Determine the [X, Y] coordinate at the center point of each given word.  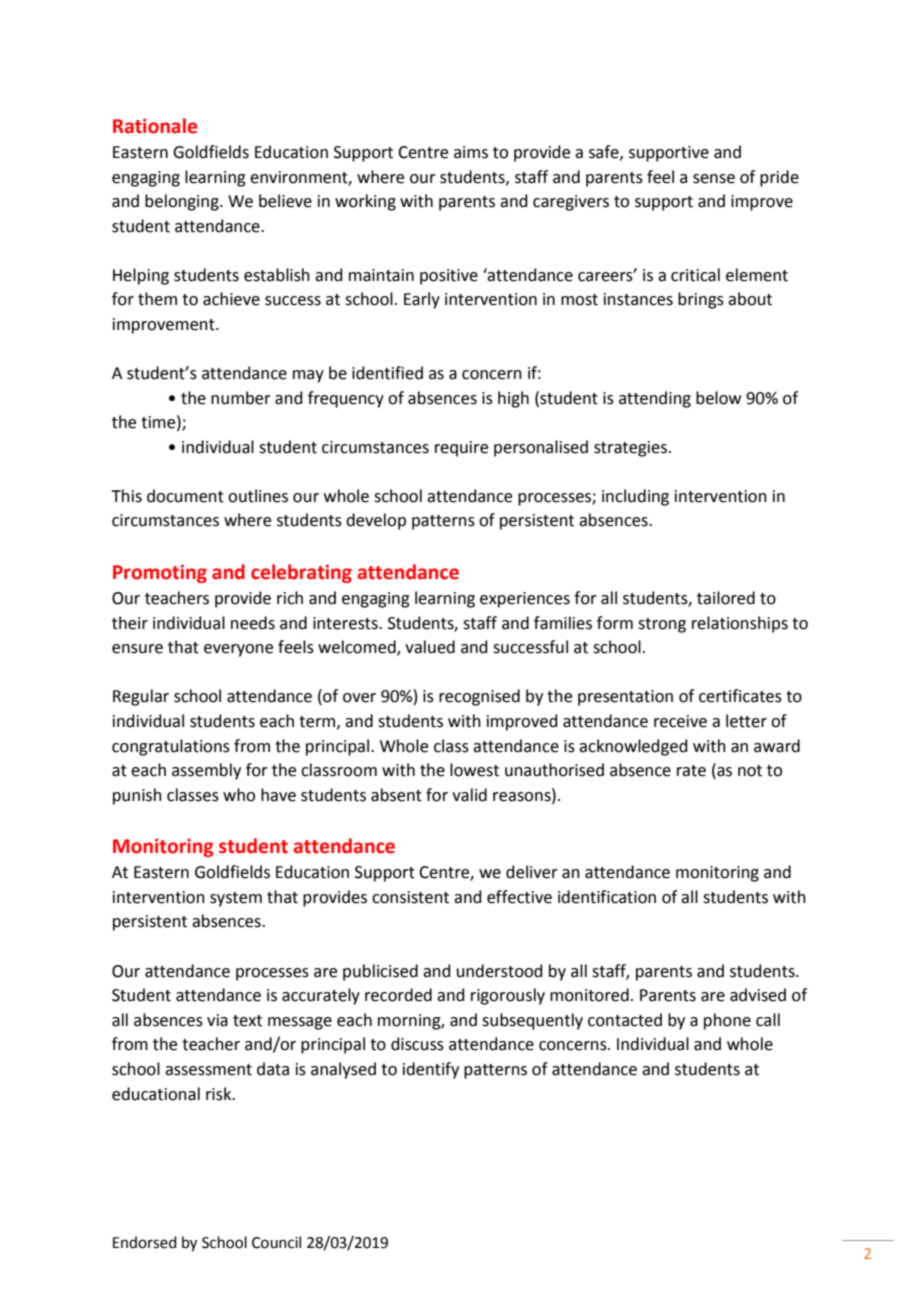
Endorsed [145, 1242]
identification [607, 897]
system [236, 899]
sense [714, 179]
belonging [183, 202]
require [461, 449]
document [185, 496]
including [635, 497]
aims [471, 152]
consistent [410, 897]
